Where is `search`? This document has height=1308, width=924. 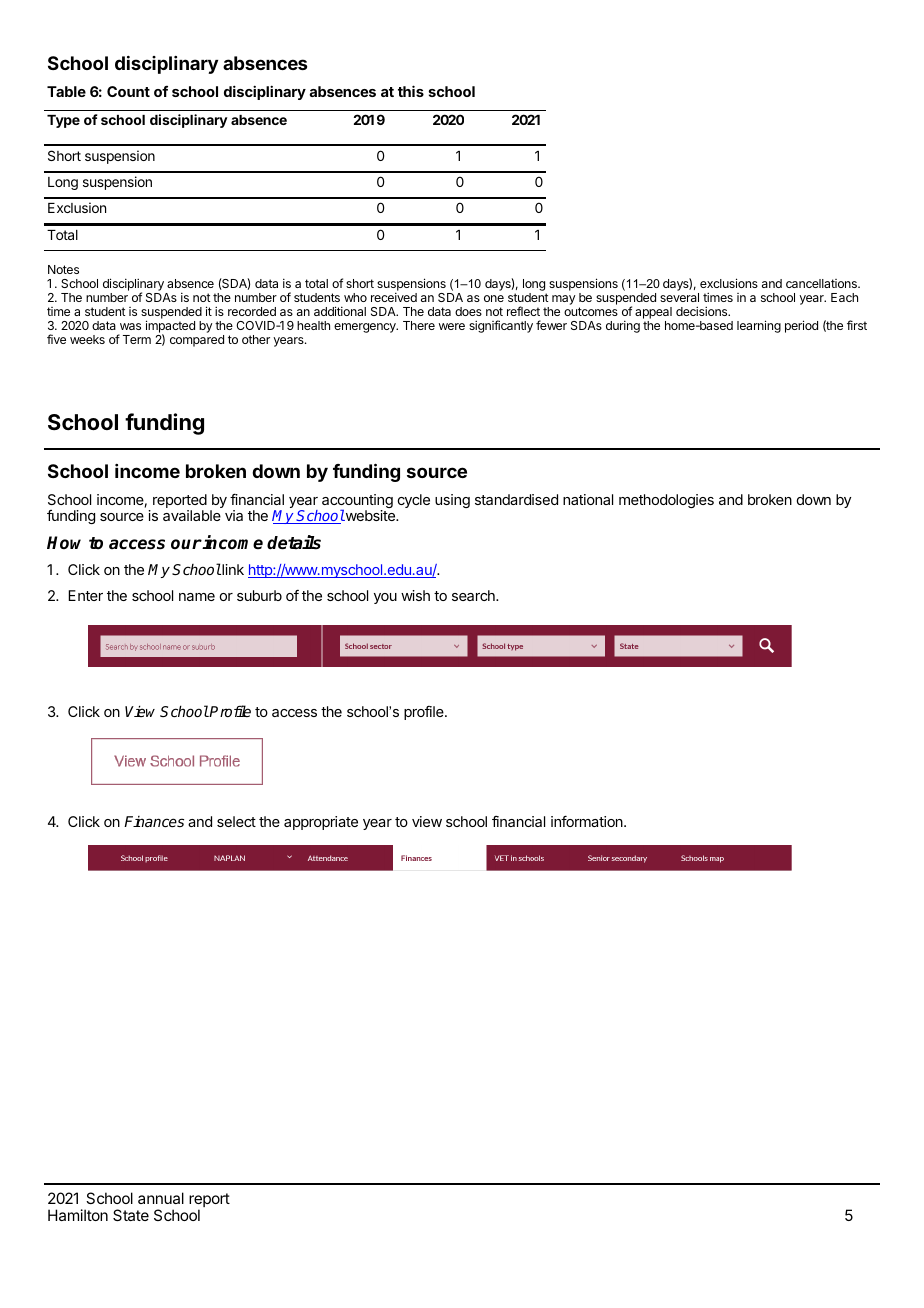 search is located at coordinates (474, 595).
